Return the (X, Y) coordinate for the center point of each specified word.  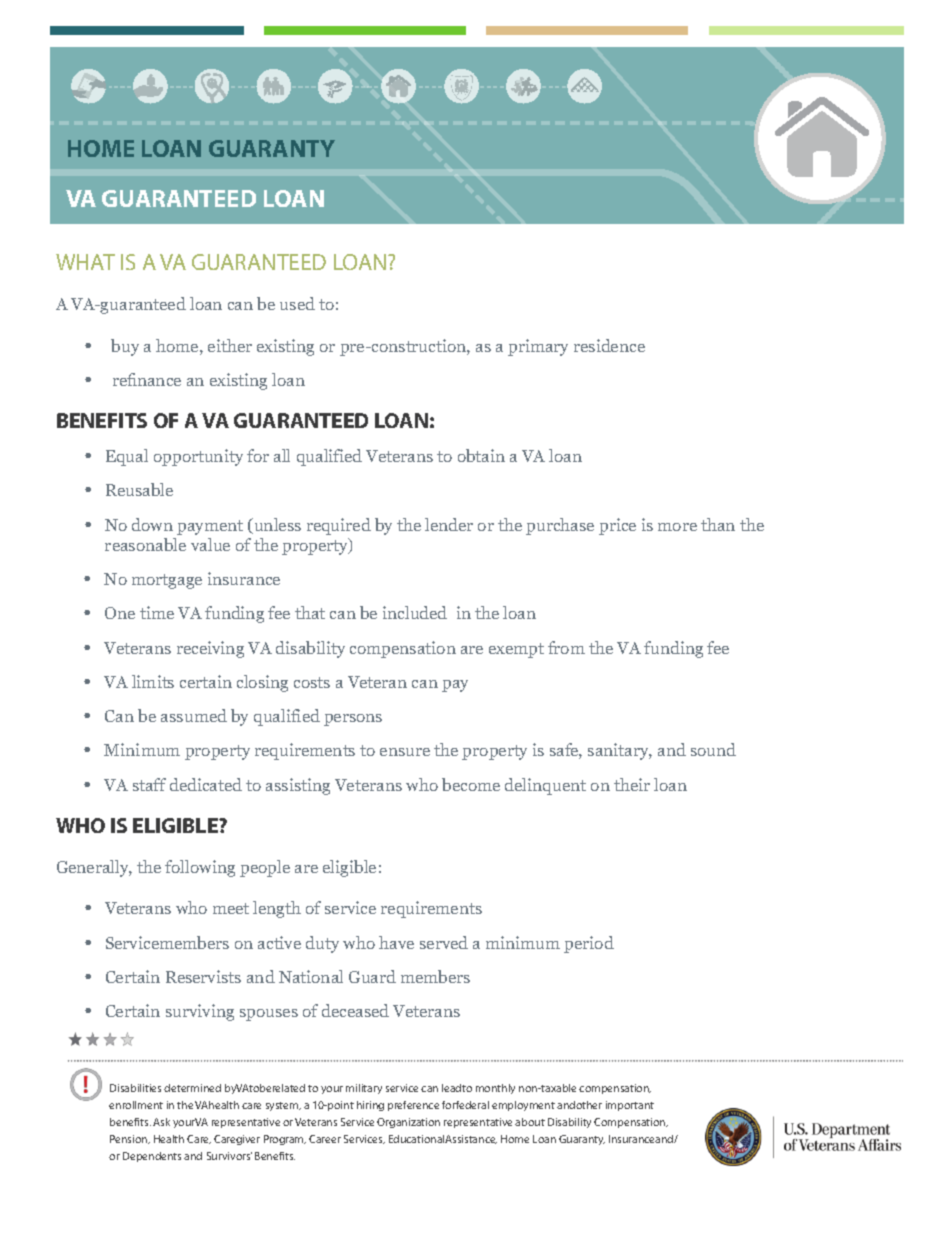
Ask (161, 1122)
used (297, 303)
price (617, 526)
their (632, 784)
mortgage (167, 581)
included (415, 612)
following (200, 868)
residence (609, 345)
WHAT (85, 262)
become (471, 784)
